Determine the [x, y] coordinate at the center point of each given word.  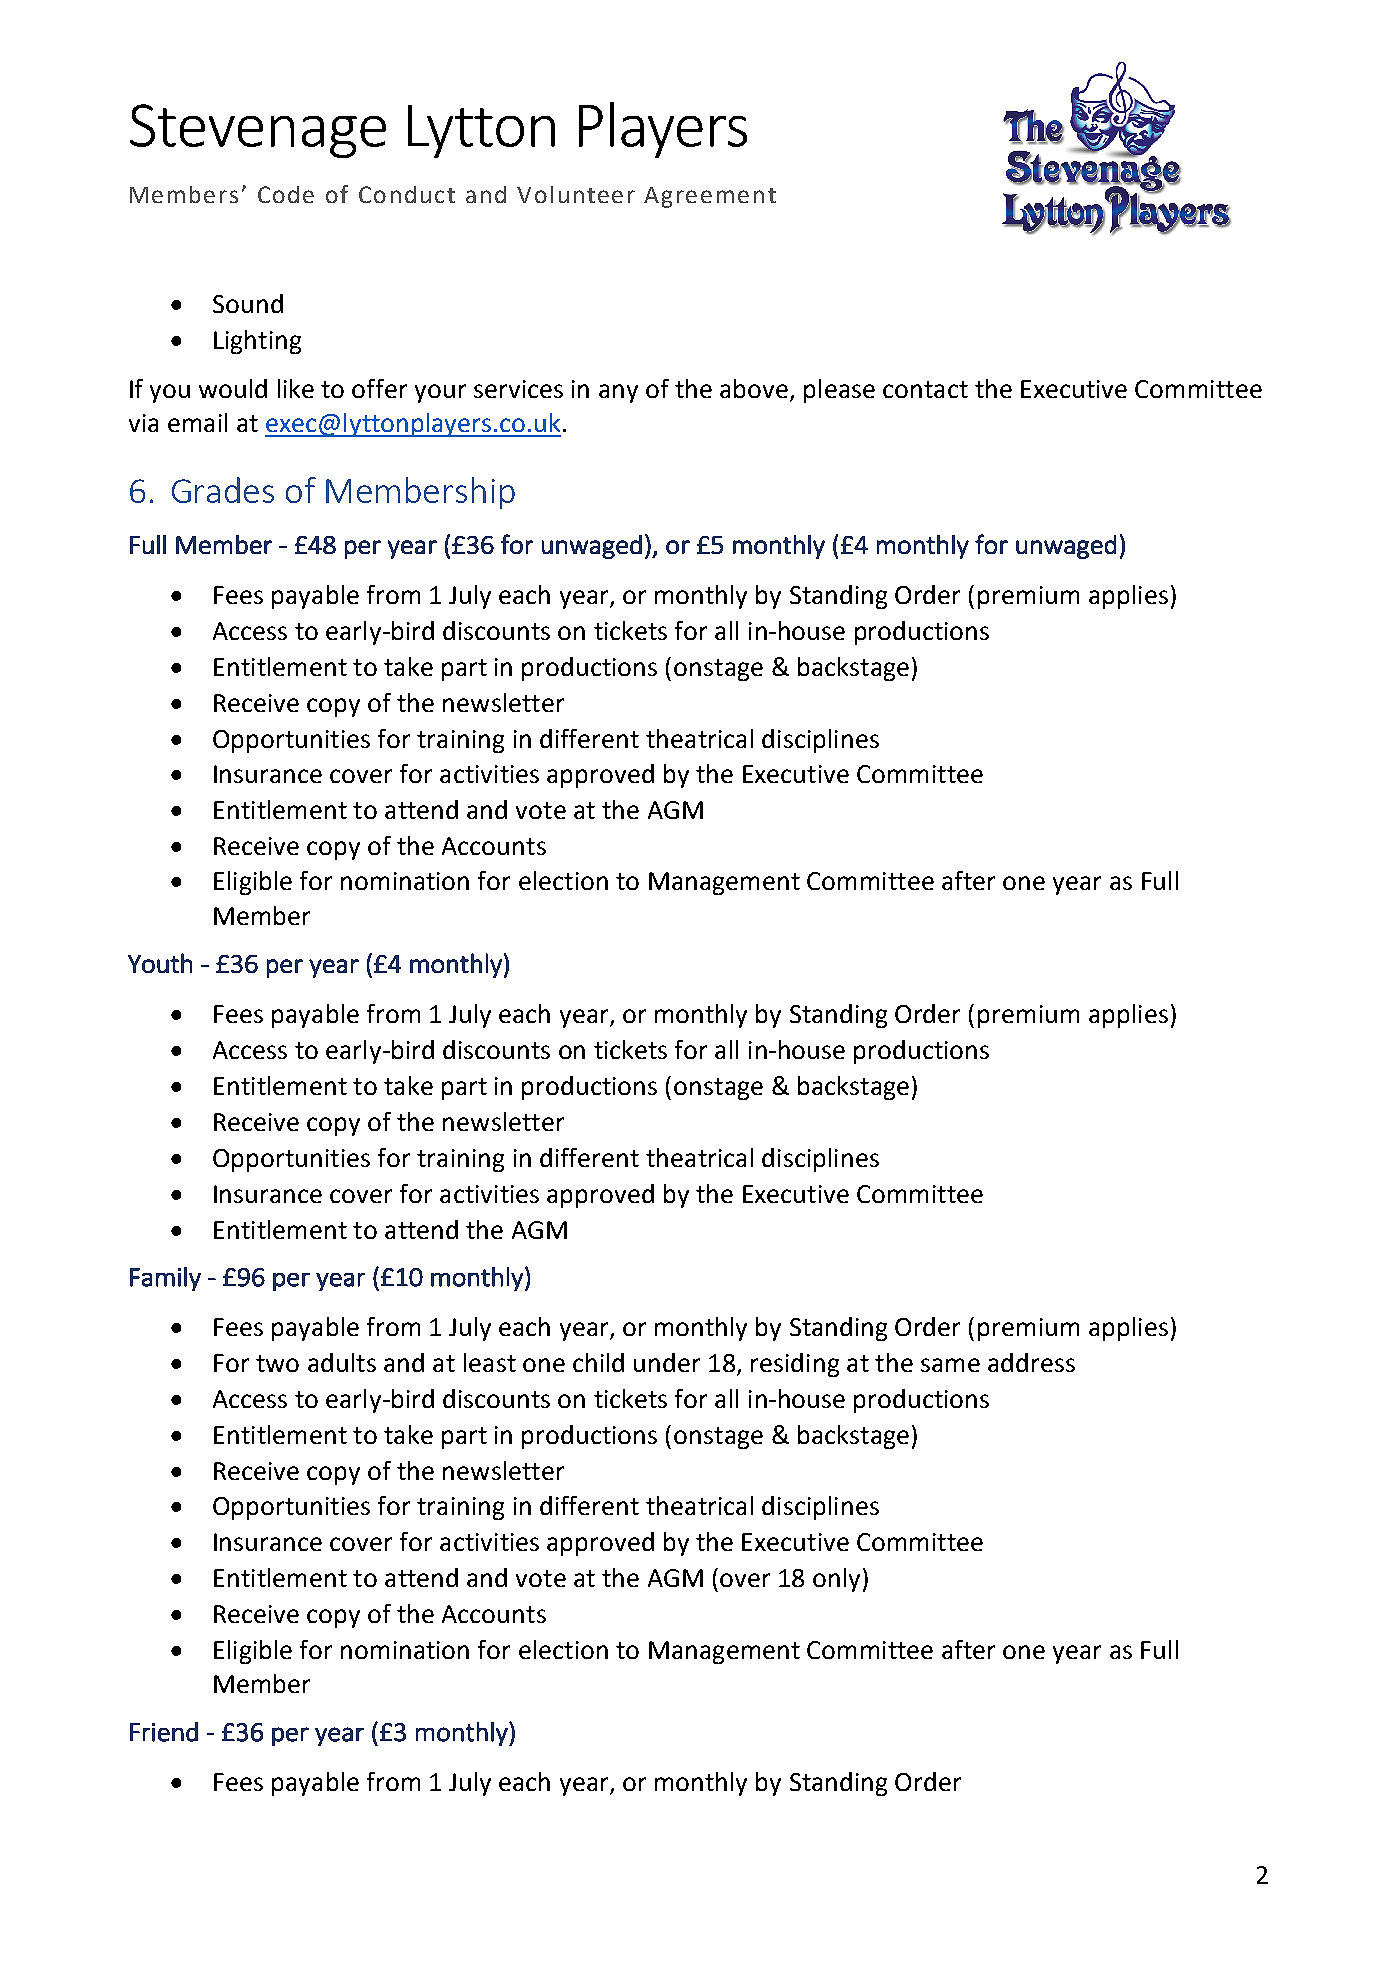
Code [286, 194]
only [836, 1580]
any [618, 393]
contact [925, 389]
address [1031, 1362]
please [839, 391]
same [950, 1365]
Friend [164, 1732]
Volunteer [576, 194]
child [598, 1362]
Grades [223, 490]
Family [165, 1279]
